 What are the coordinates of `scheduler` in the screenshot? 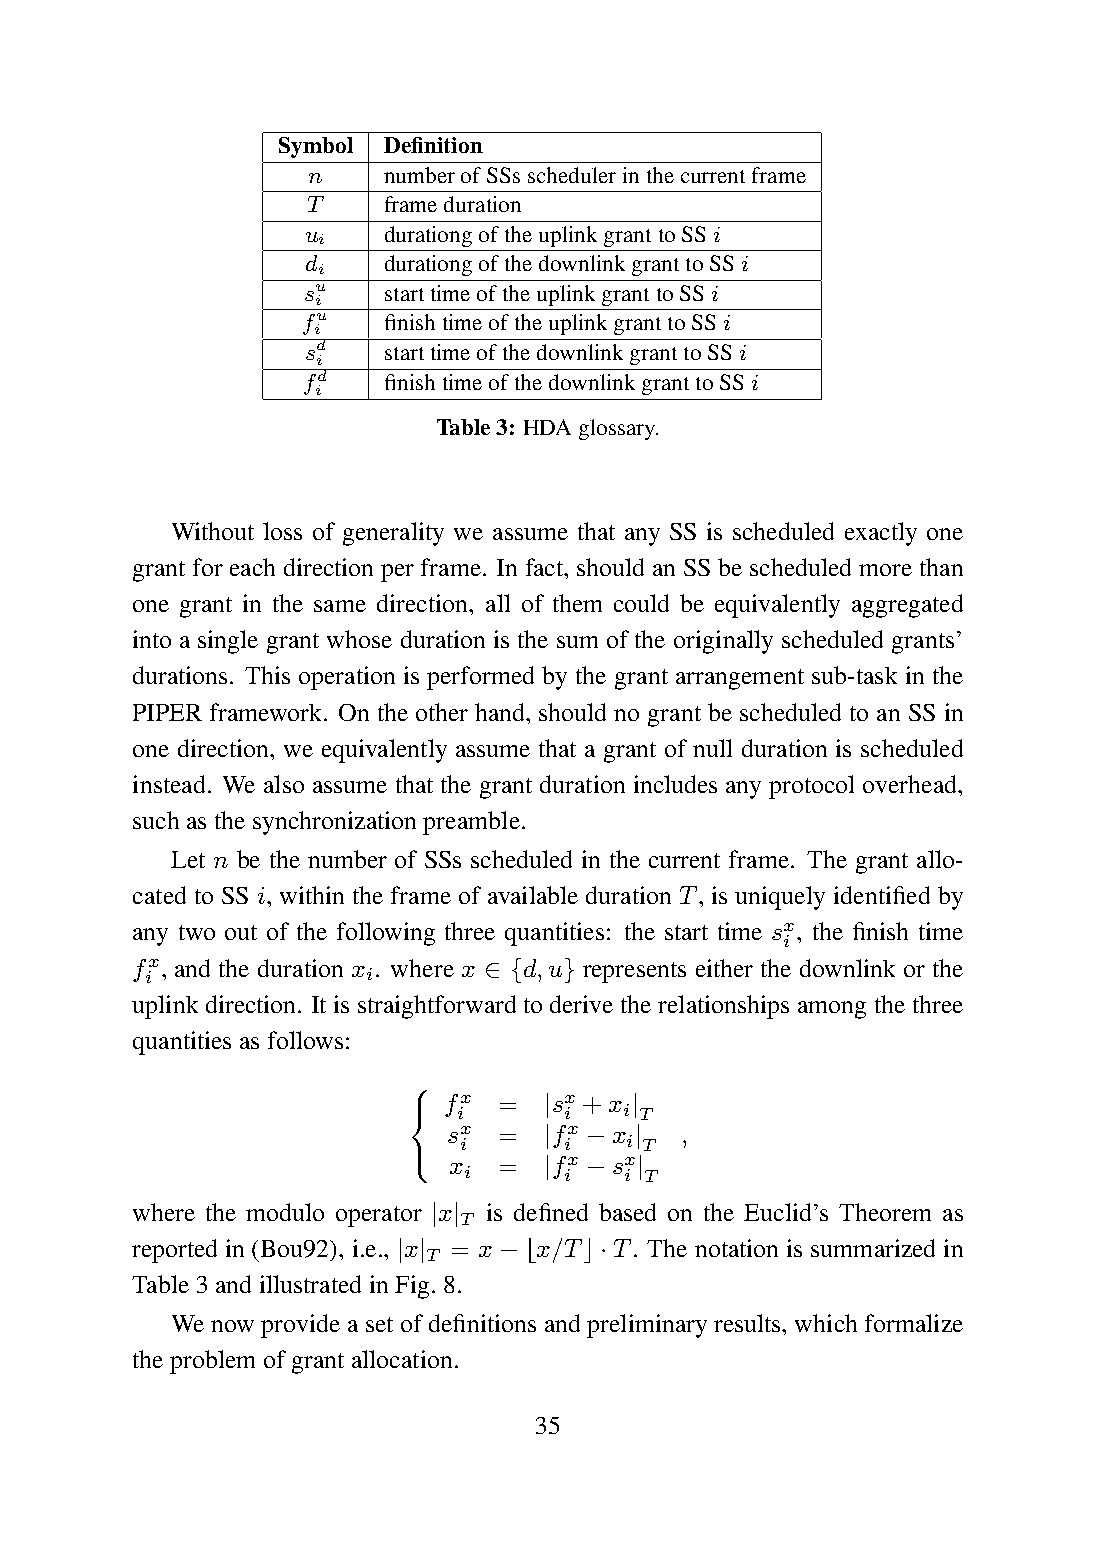 It's located at (572, 175).
